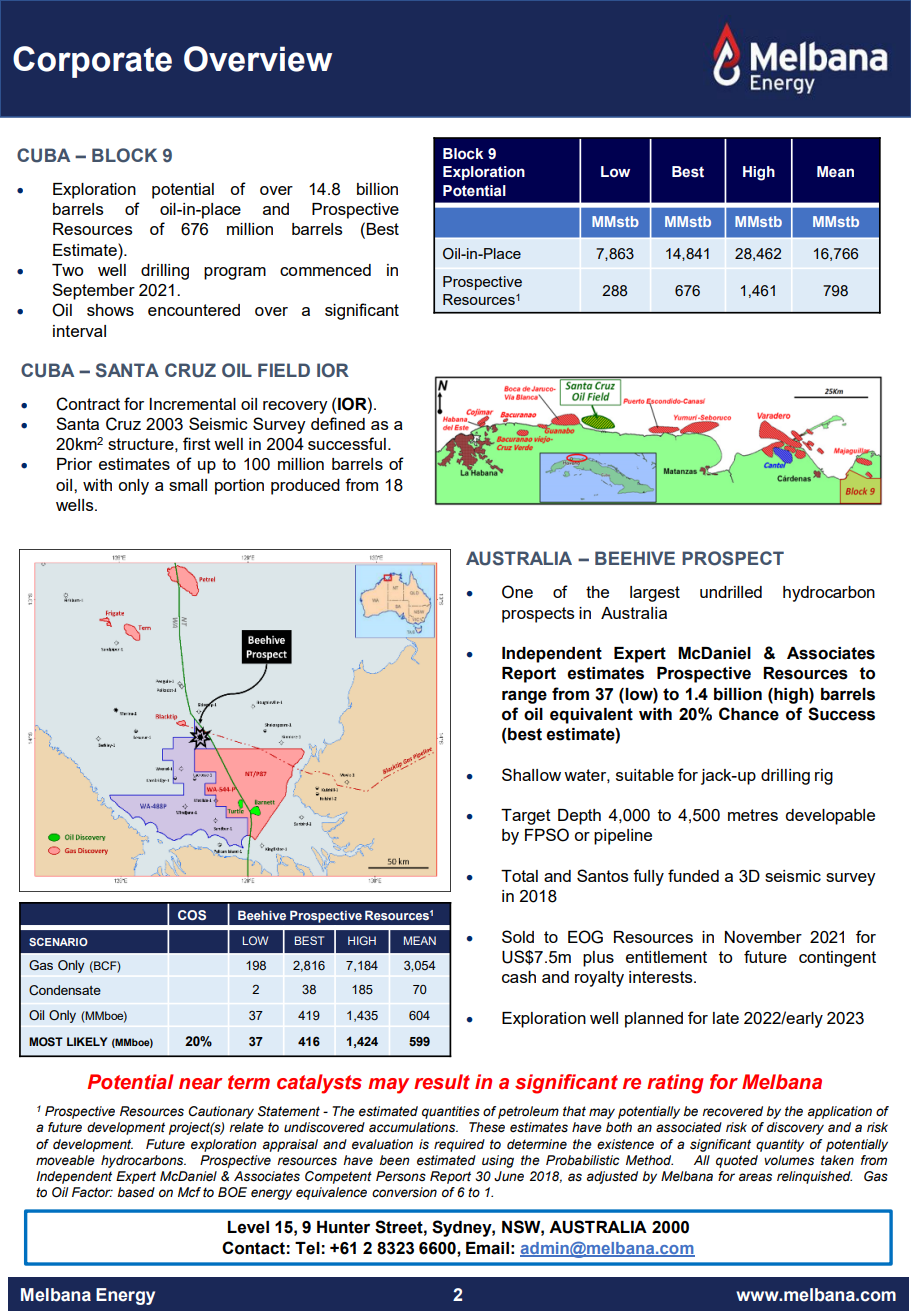 The image size is (911, 1316). I want to click on program, so click(235, 273).
